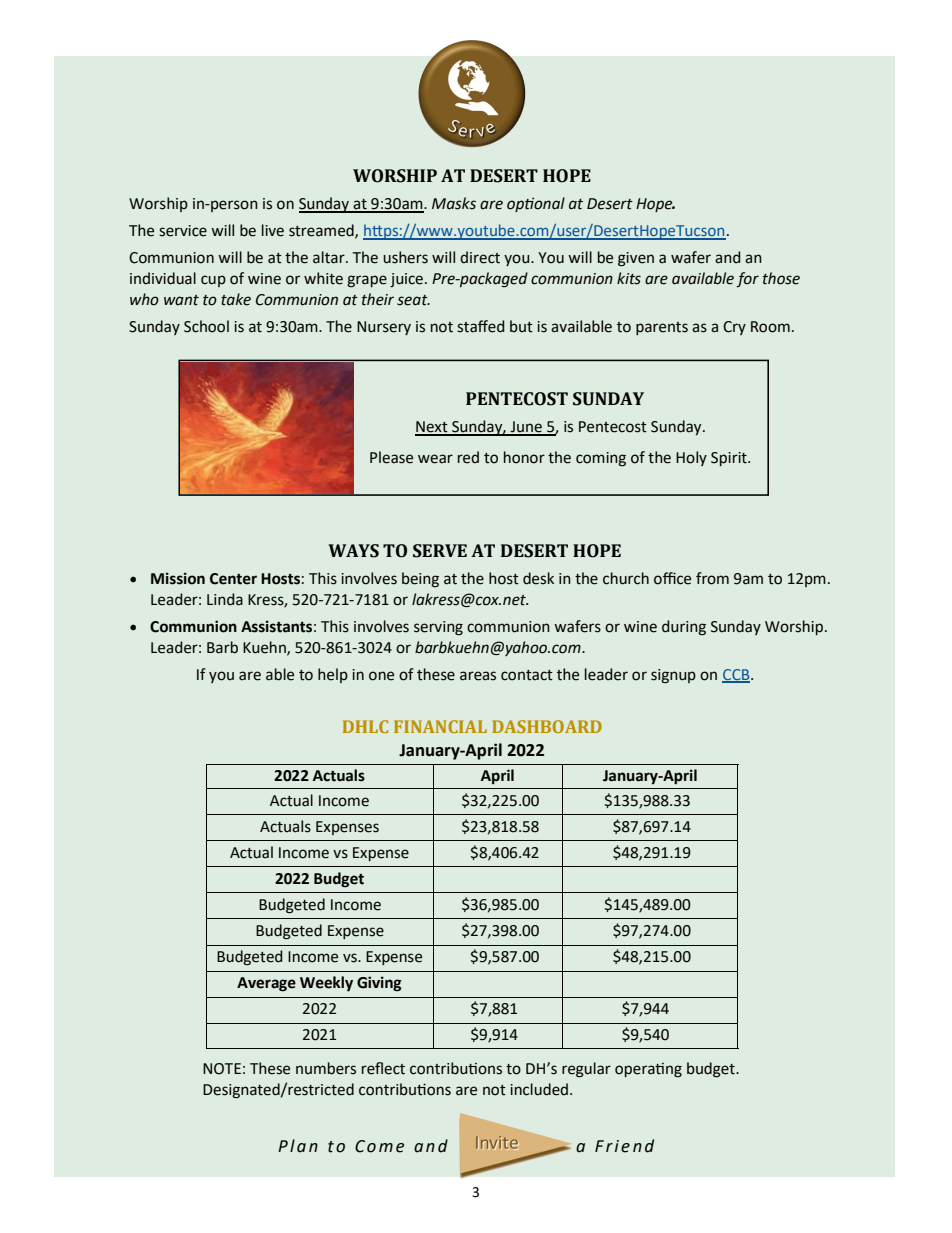 The height and width of the screenshot is (1233, 952). What do you see at coordinates (233, 579) in the screenshot?
I see `Center` at bounding box center [233, 579].
